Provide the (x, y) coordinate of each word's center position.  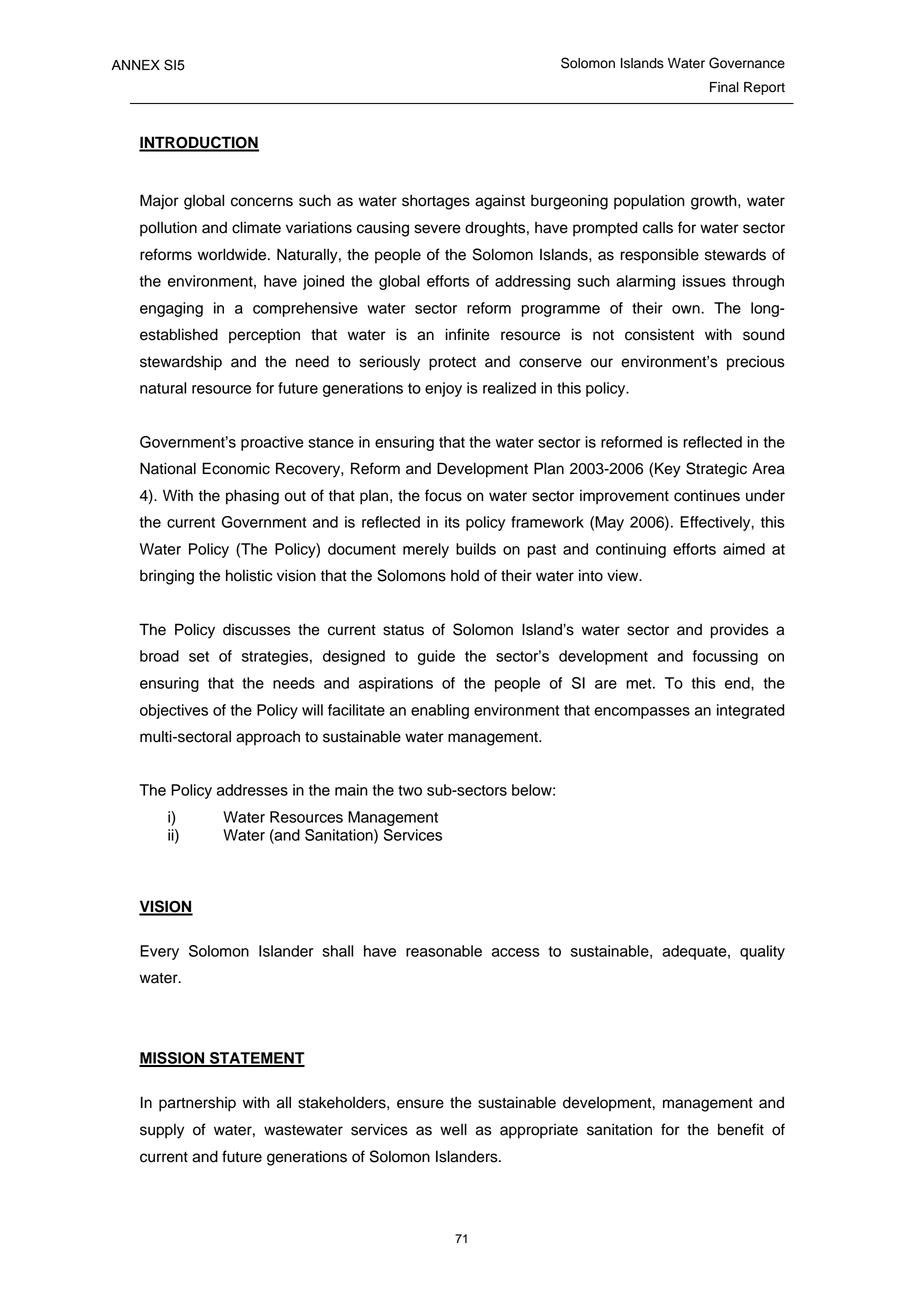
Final (724, 87)
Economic (236, 468)
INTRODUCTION (199, 143)
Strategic (716, 470)
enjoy (443, 389)
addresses (252, 790)
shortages (436, 202)
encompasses (642, 713)
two (410, 790)
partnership (197, 1104)
